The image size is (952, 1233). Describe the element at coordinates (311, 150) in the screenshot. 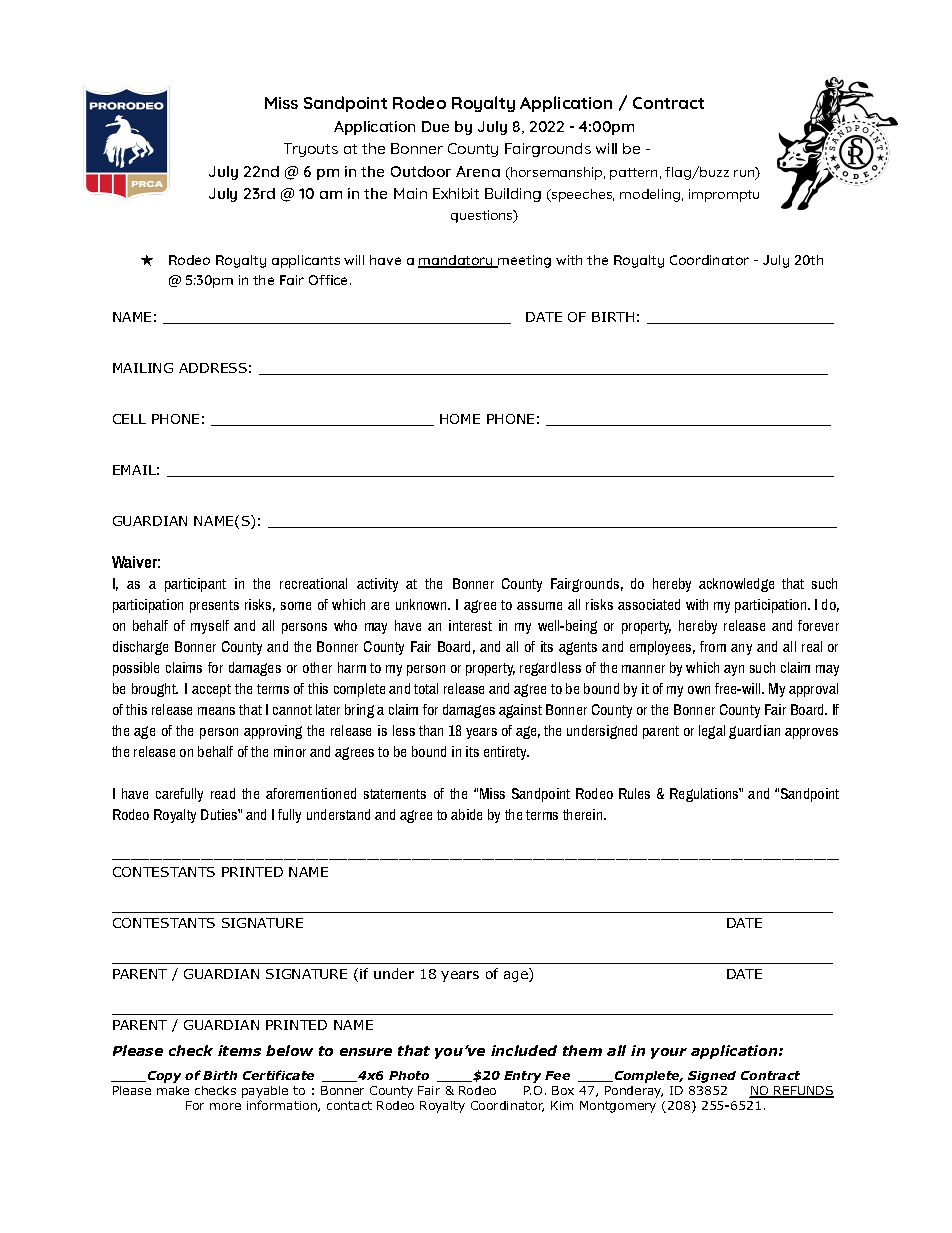

I see `Tryouts` at that location.
